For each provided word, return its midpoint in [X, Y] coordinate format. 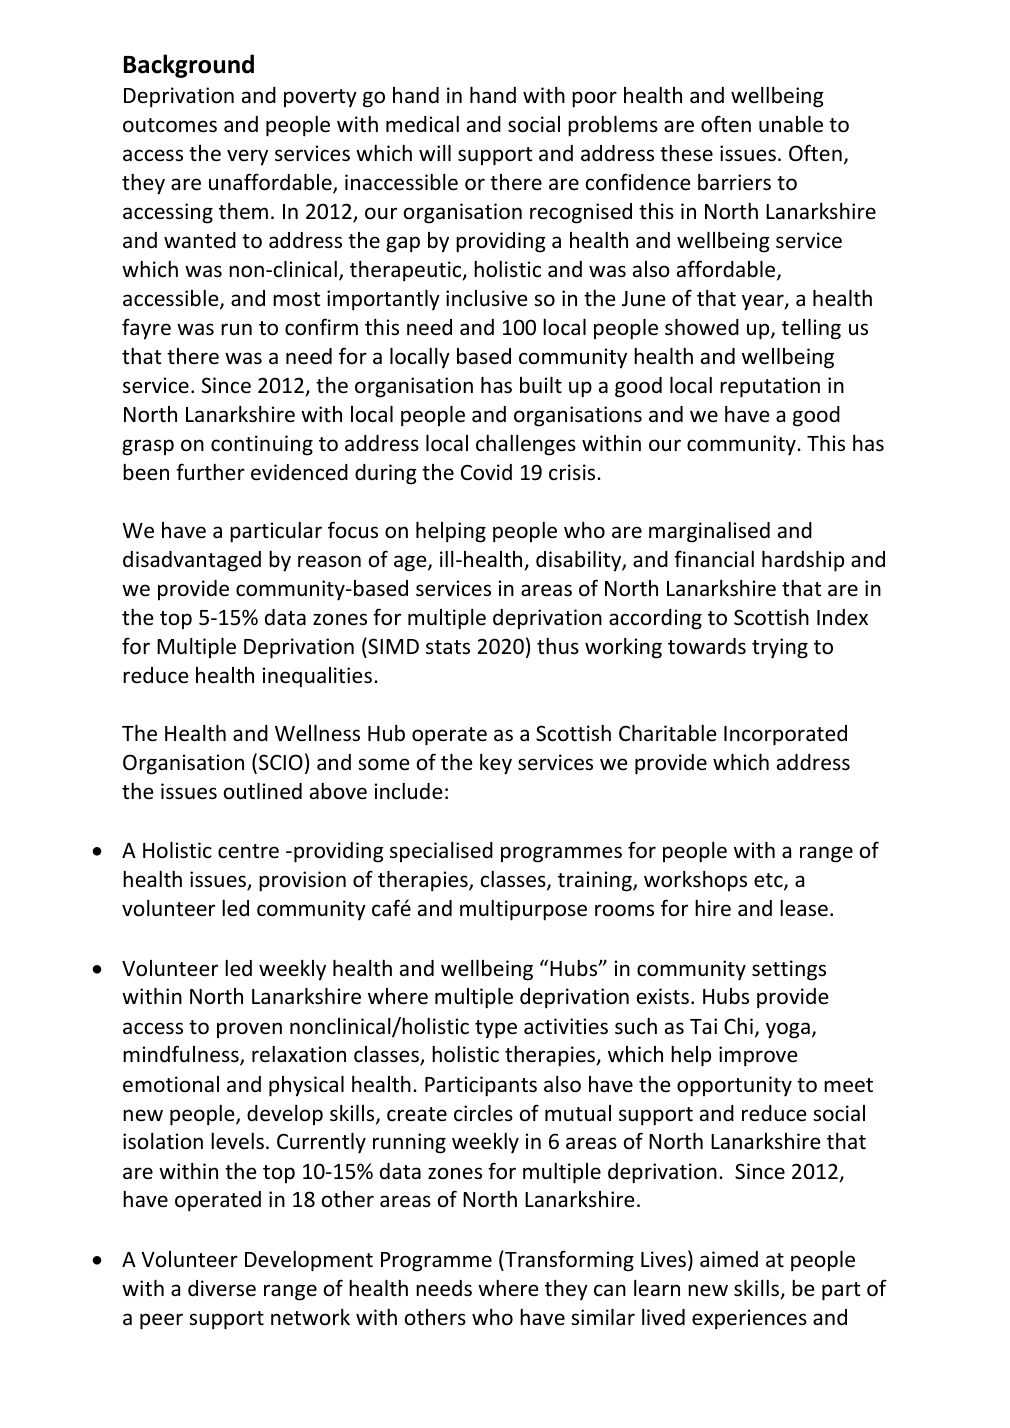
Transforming [568, 1261]
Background [189, 66]
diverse [222, 1288]
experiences [749, 1319]
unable [791, 124]
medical [422, 124]
